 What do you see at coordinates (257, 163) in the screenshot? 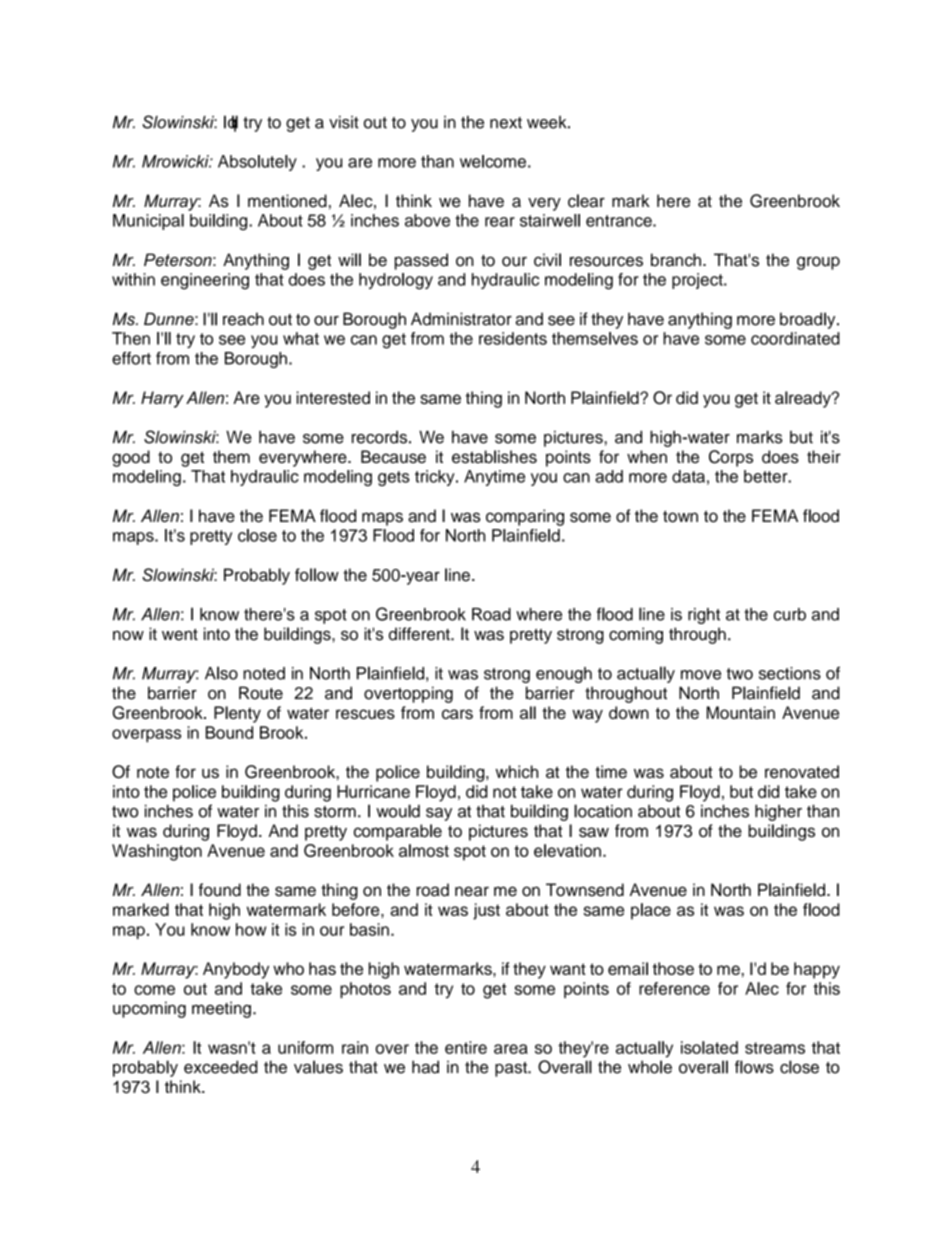
I see `Absolutely` at bounding box center [257, 163].
